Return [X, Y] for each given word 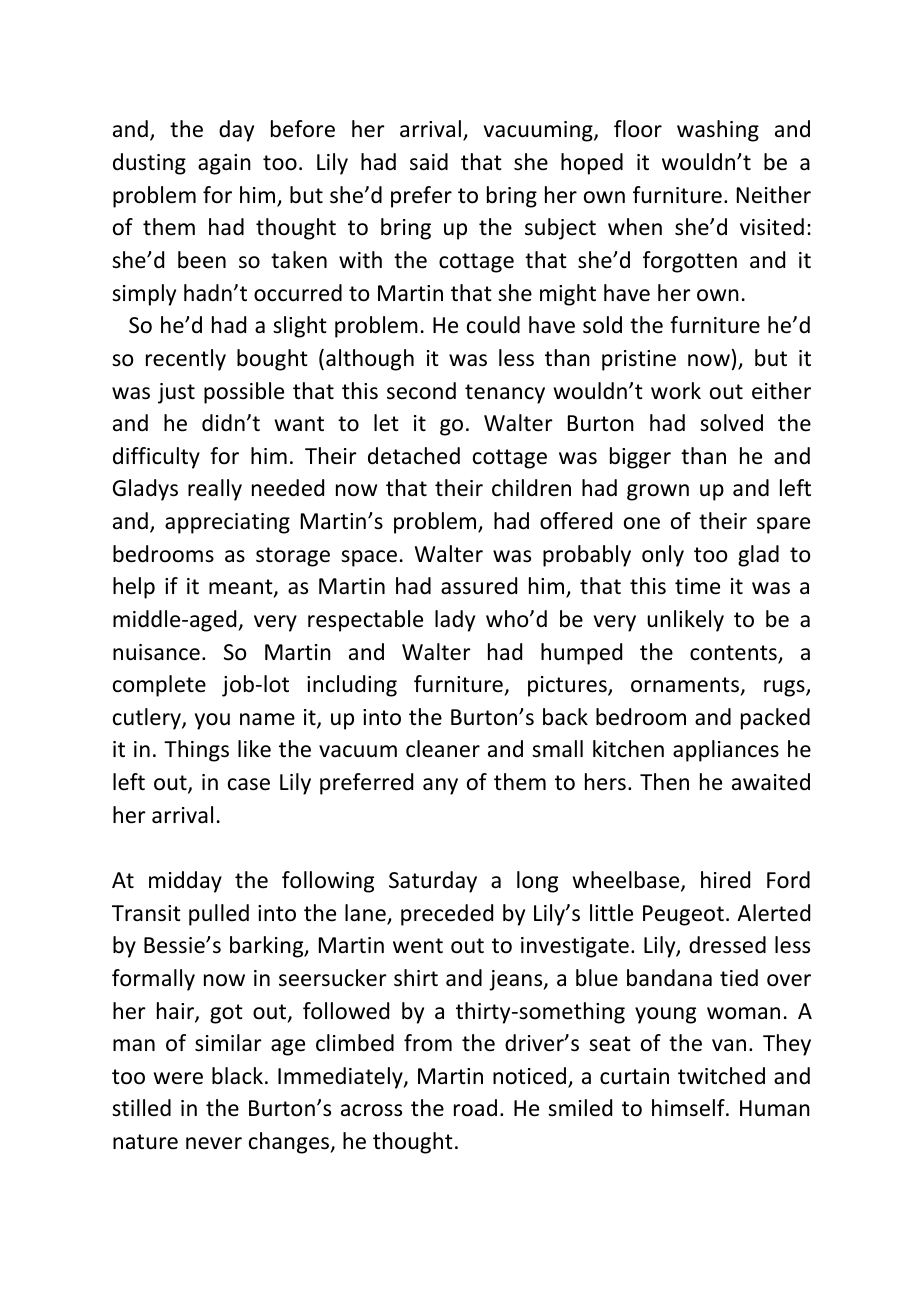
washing [718, 131]
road [475, 1108]
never [214, 1143]
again [224, 164]
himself [689, 1108]
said [429, 162]
